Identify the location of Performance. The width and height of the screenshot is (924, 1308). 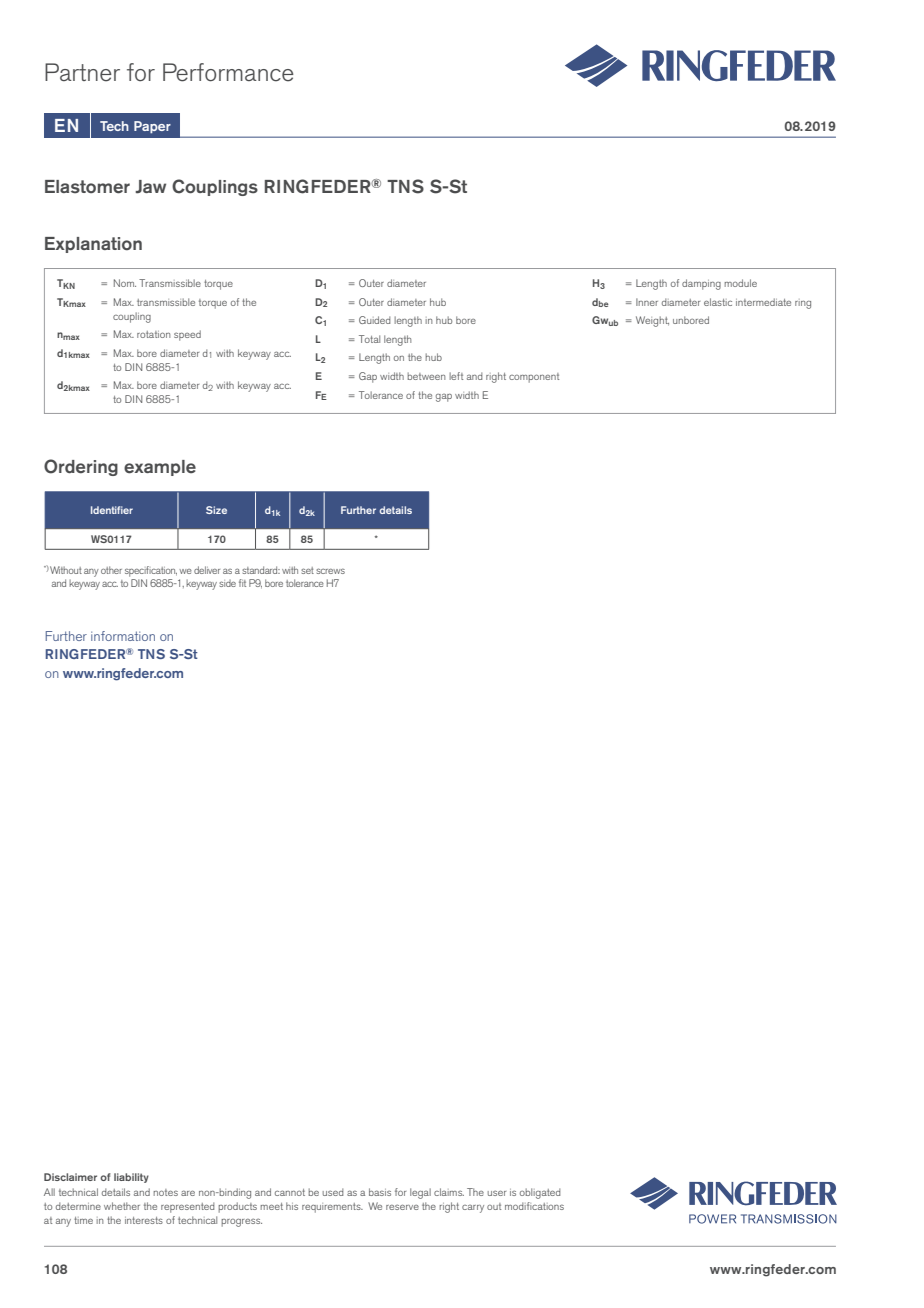
(228, 72).
